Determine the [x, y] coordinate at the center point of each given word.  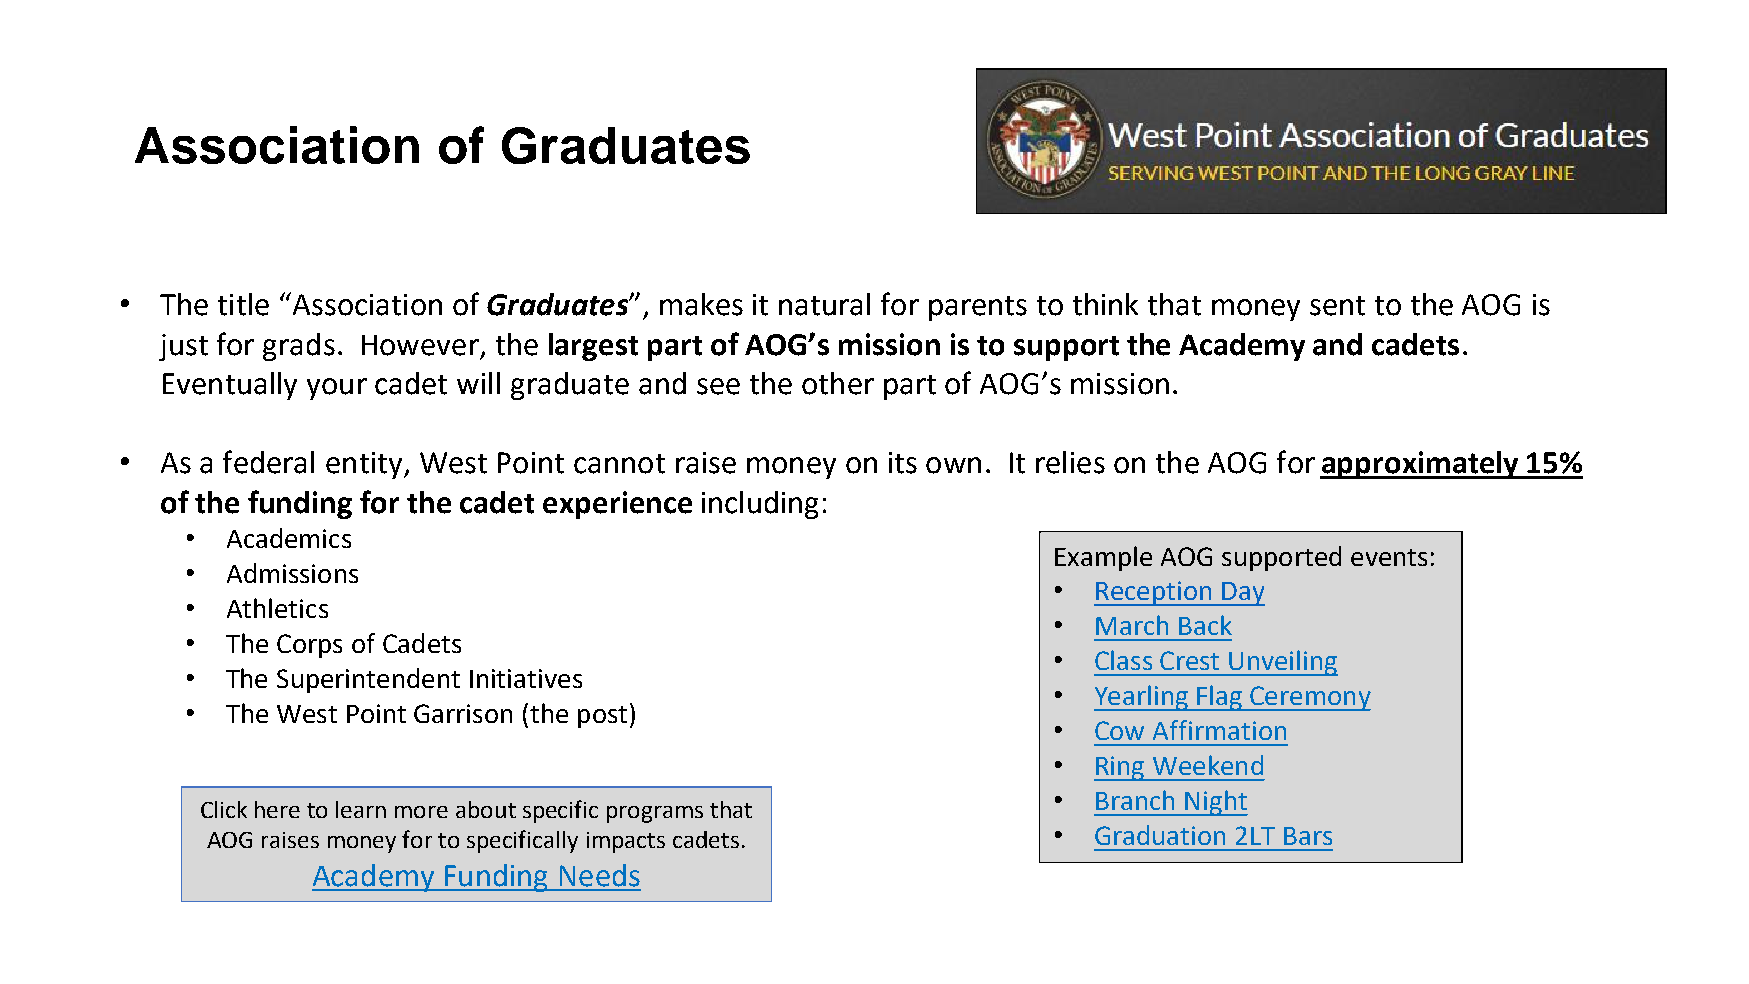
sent [1337, 306]
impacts [626, 842]
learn [361, 809]
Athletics [277, 608]
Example [1103, 558]
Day [1242, 594]
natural [824, 304]
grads [299, 347]
